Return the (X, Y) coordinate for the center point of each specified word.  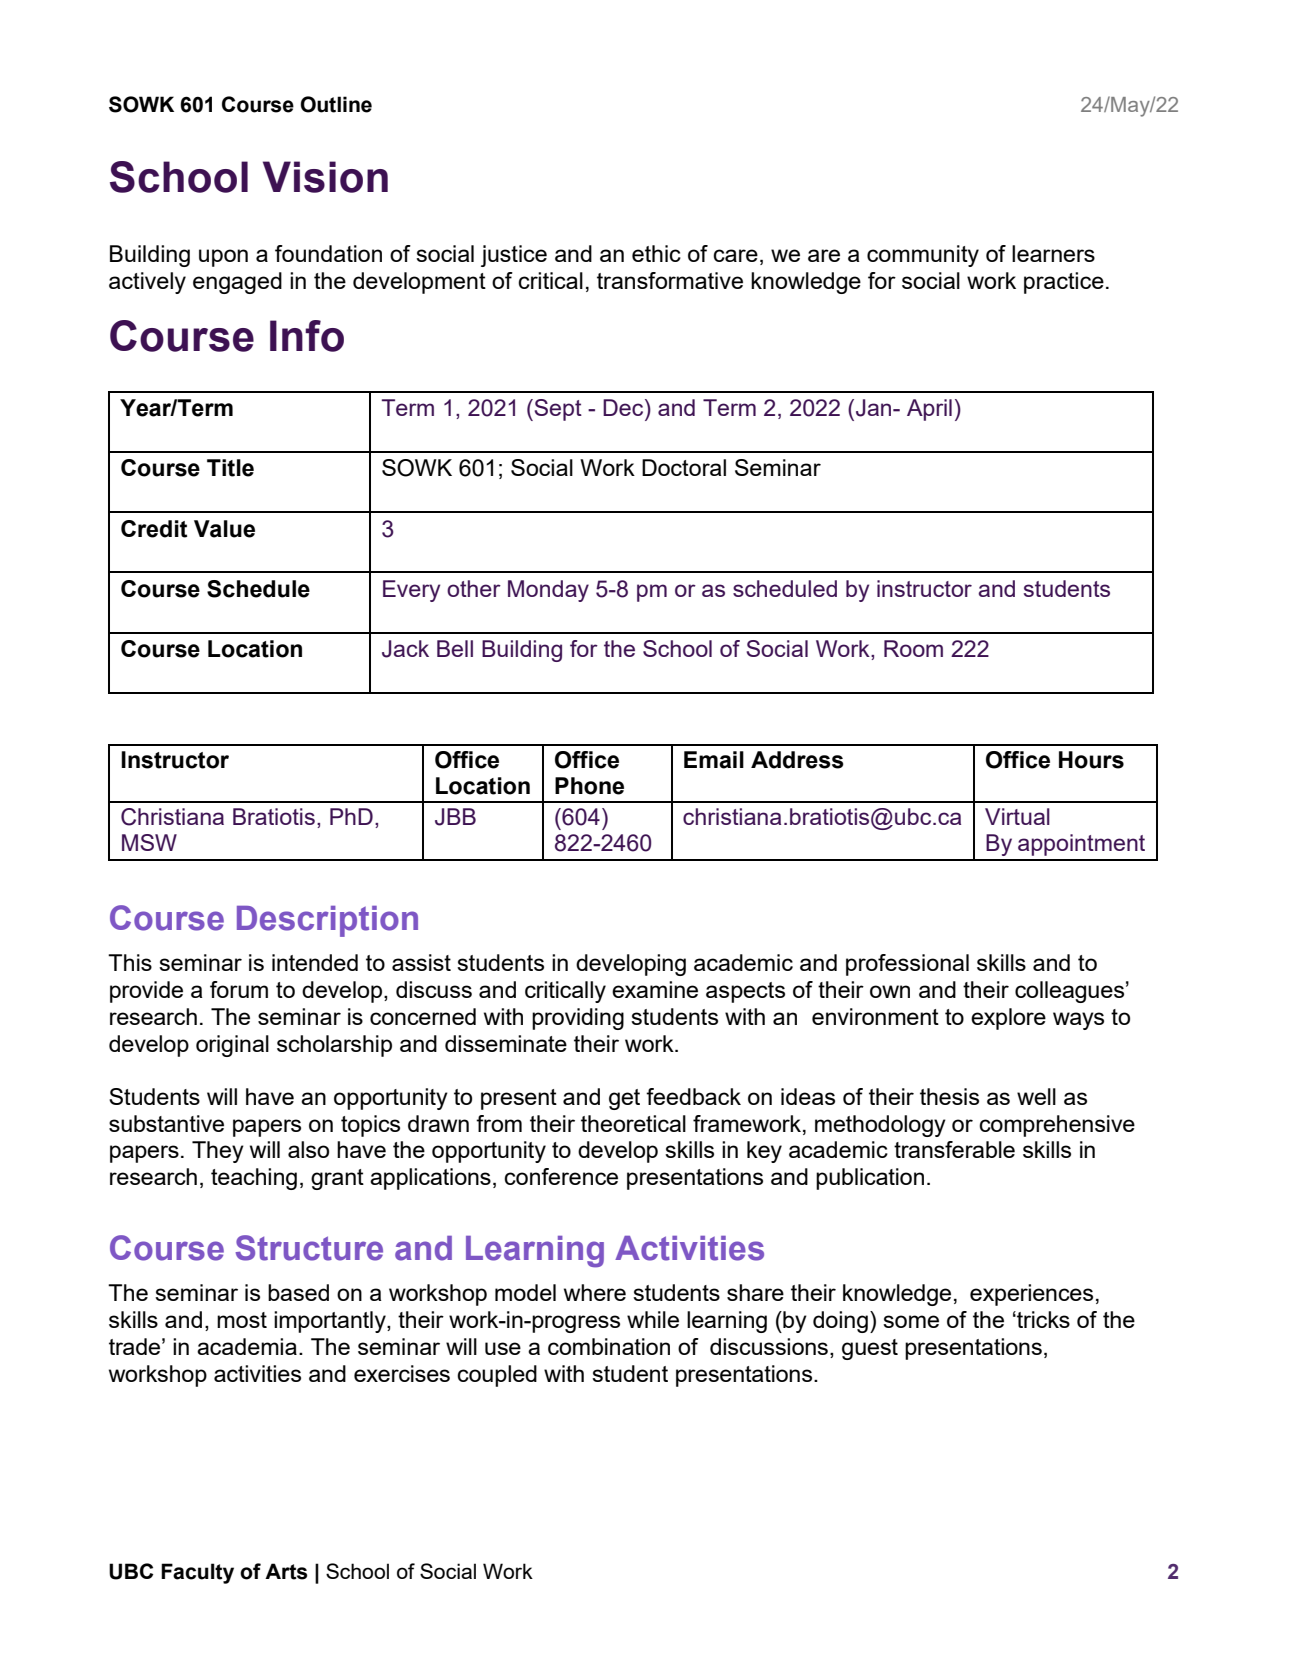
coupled (497, 1376)
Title (230, 468)
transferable (954, 1149)
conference (561, 1176)
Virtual (1017, 816)
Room (913, 648)
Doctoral (684, 467)
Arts (286, 1571)
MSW (149, 842)
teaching (254, 1179)
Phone (589, 786)
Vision (325, 177)
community (923, 256)
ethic (656, 253)
